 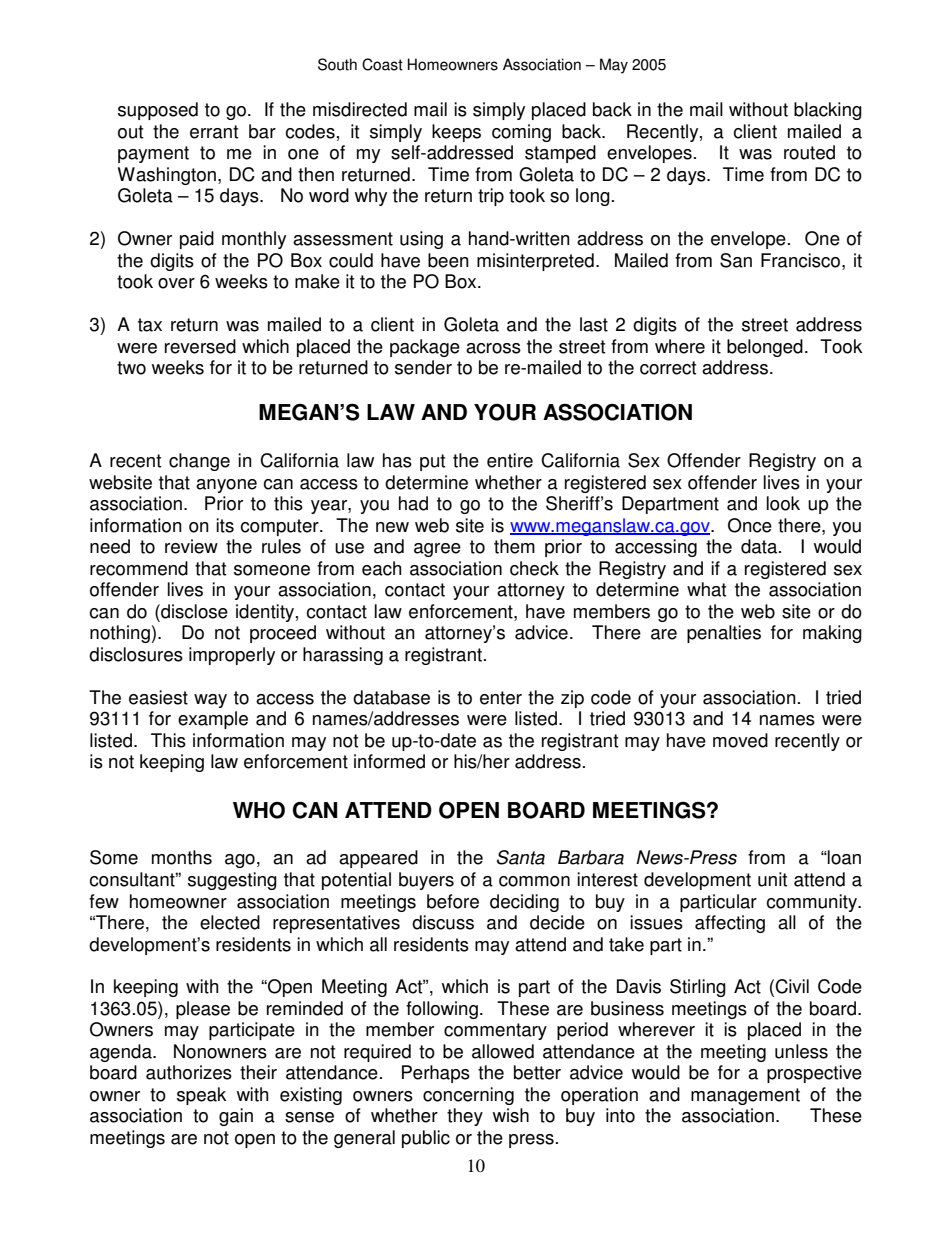 What do you see at coordinates (828, 111) in the screenshot?
I see `blacking` at bounding box center [828, 111].
